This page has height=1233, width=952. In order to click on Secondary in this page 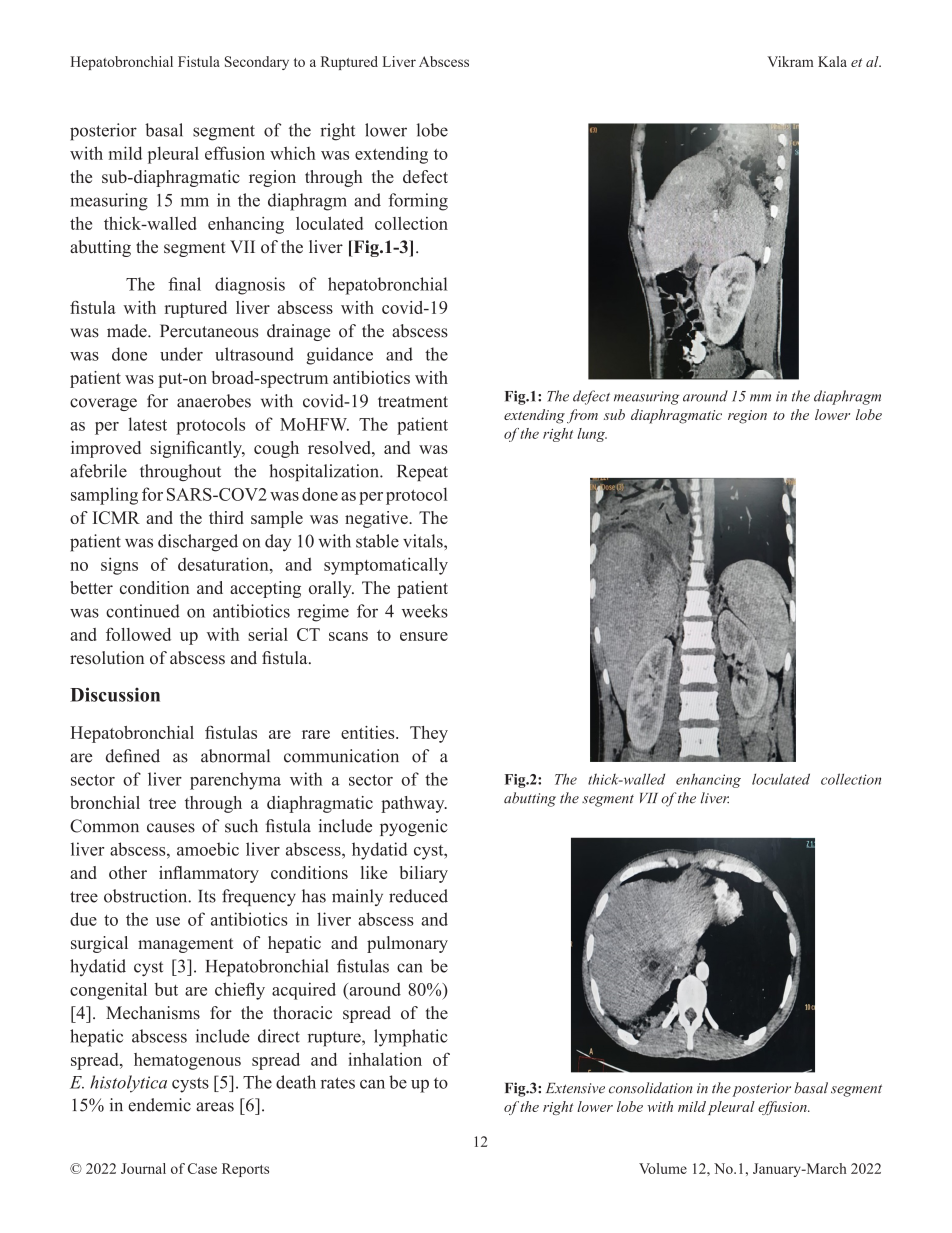, I will do `click(257, 63)`.
